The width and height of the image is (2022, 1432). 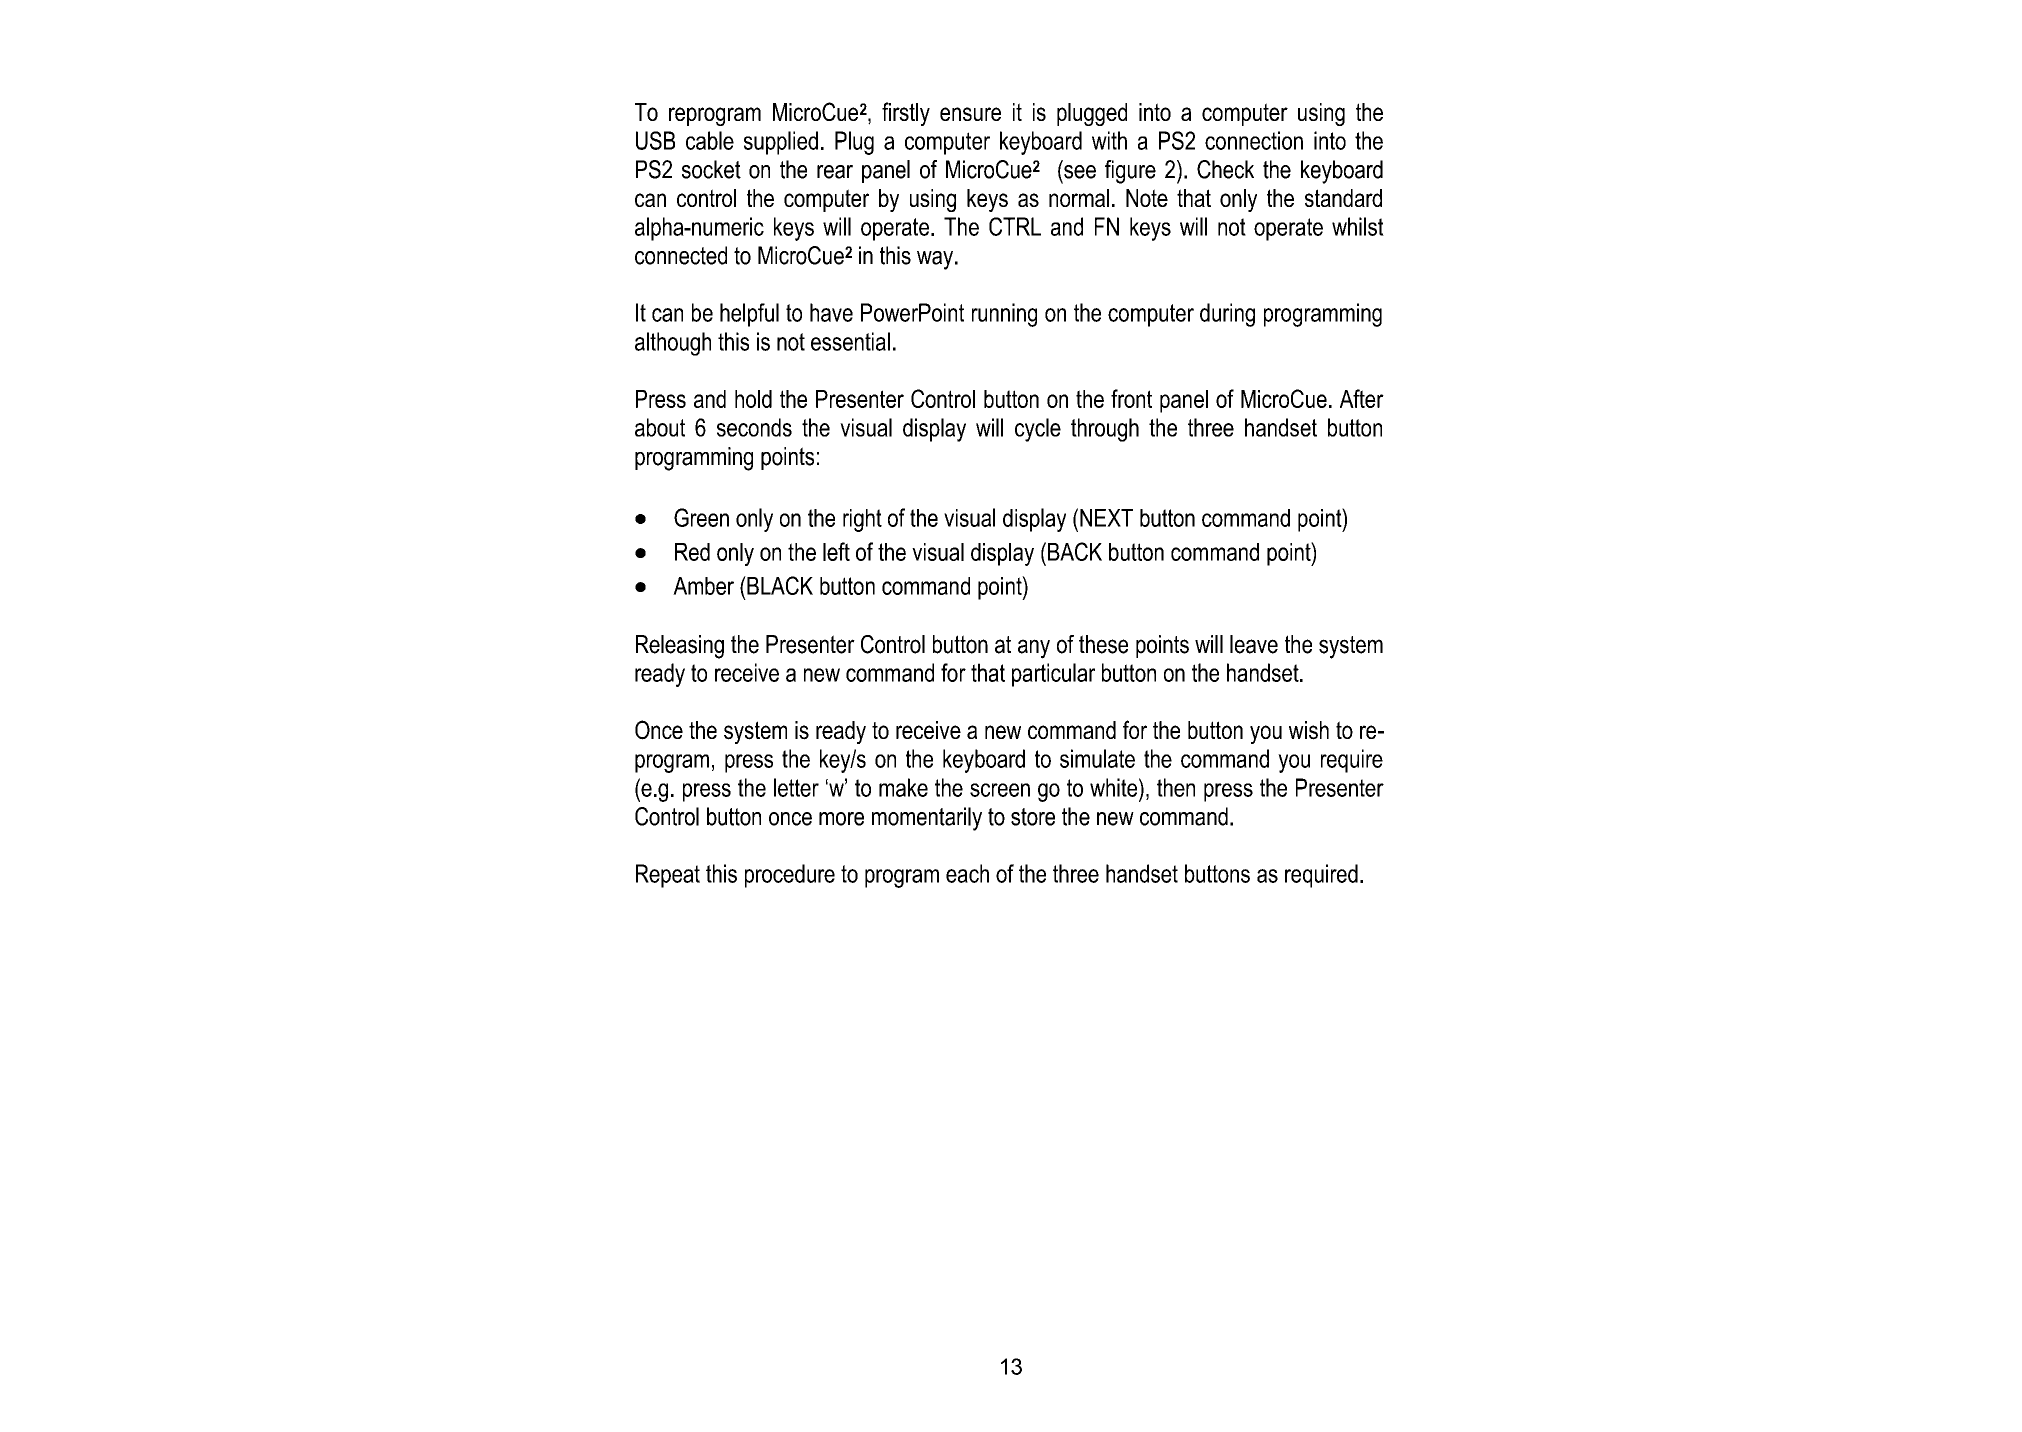 I want to click on procedure, so click(x=790, y=876).
